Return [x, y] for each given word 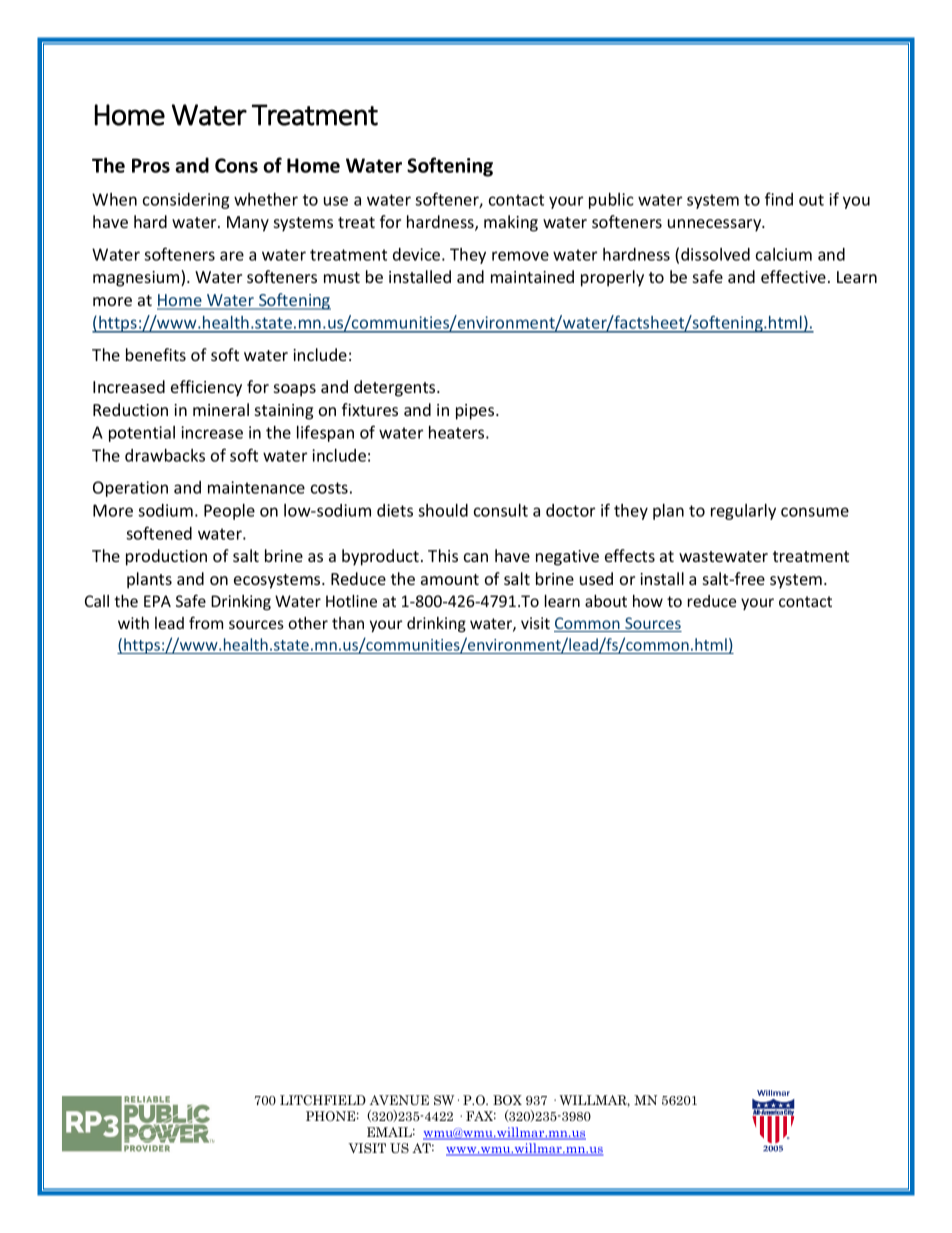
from [206, 622]
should [443, 510]
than [348, 623]
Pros [151, 165]
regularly [743, 512]
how [648, 601]
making [511, 223]
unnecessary [716, 225]
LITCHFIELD [323, 1100]
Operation [130, 489]
